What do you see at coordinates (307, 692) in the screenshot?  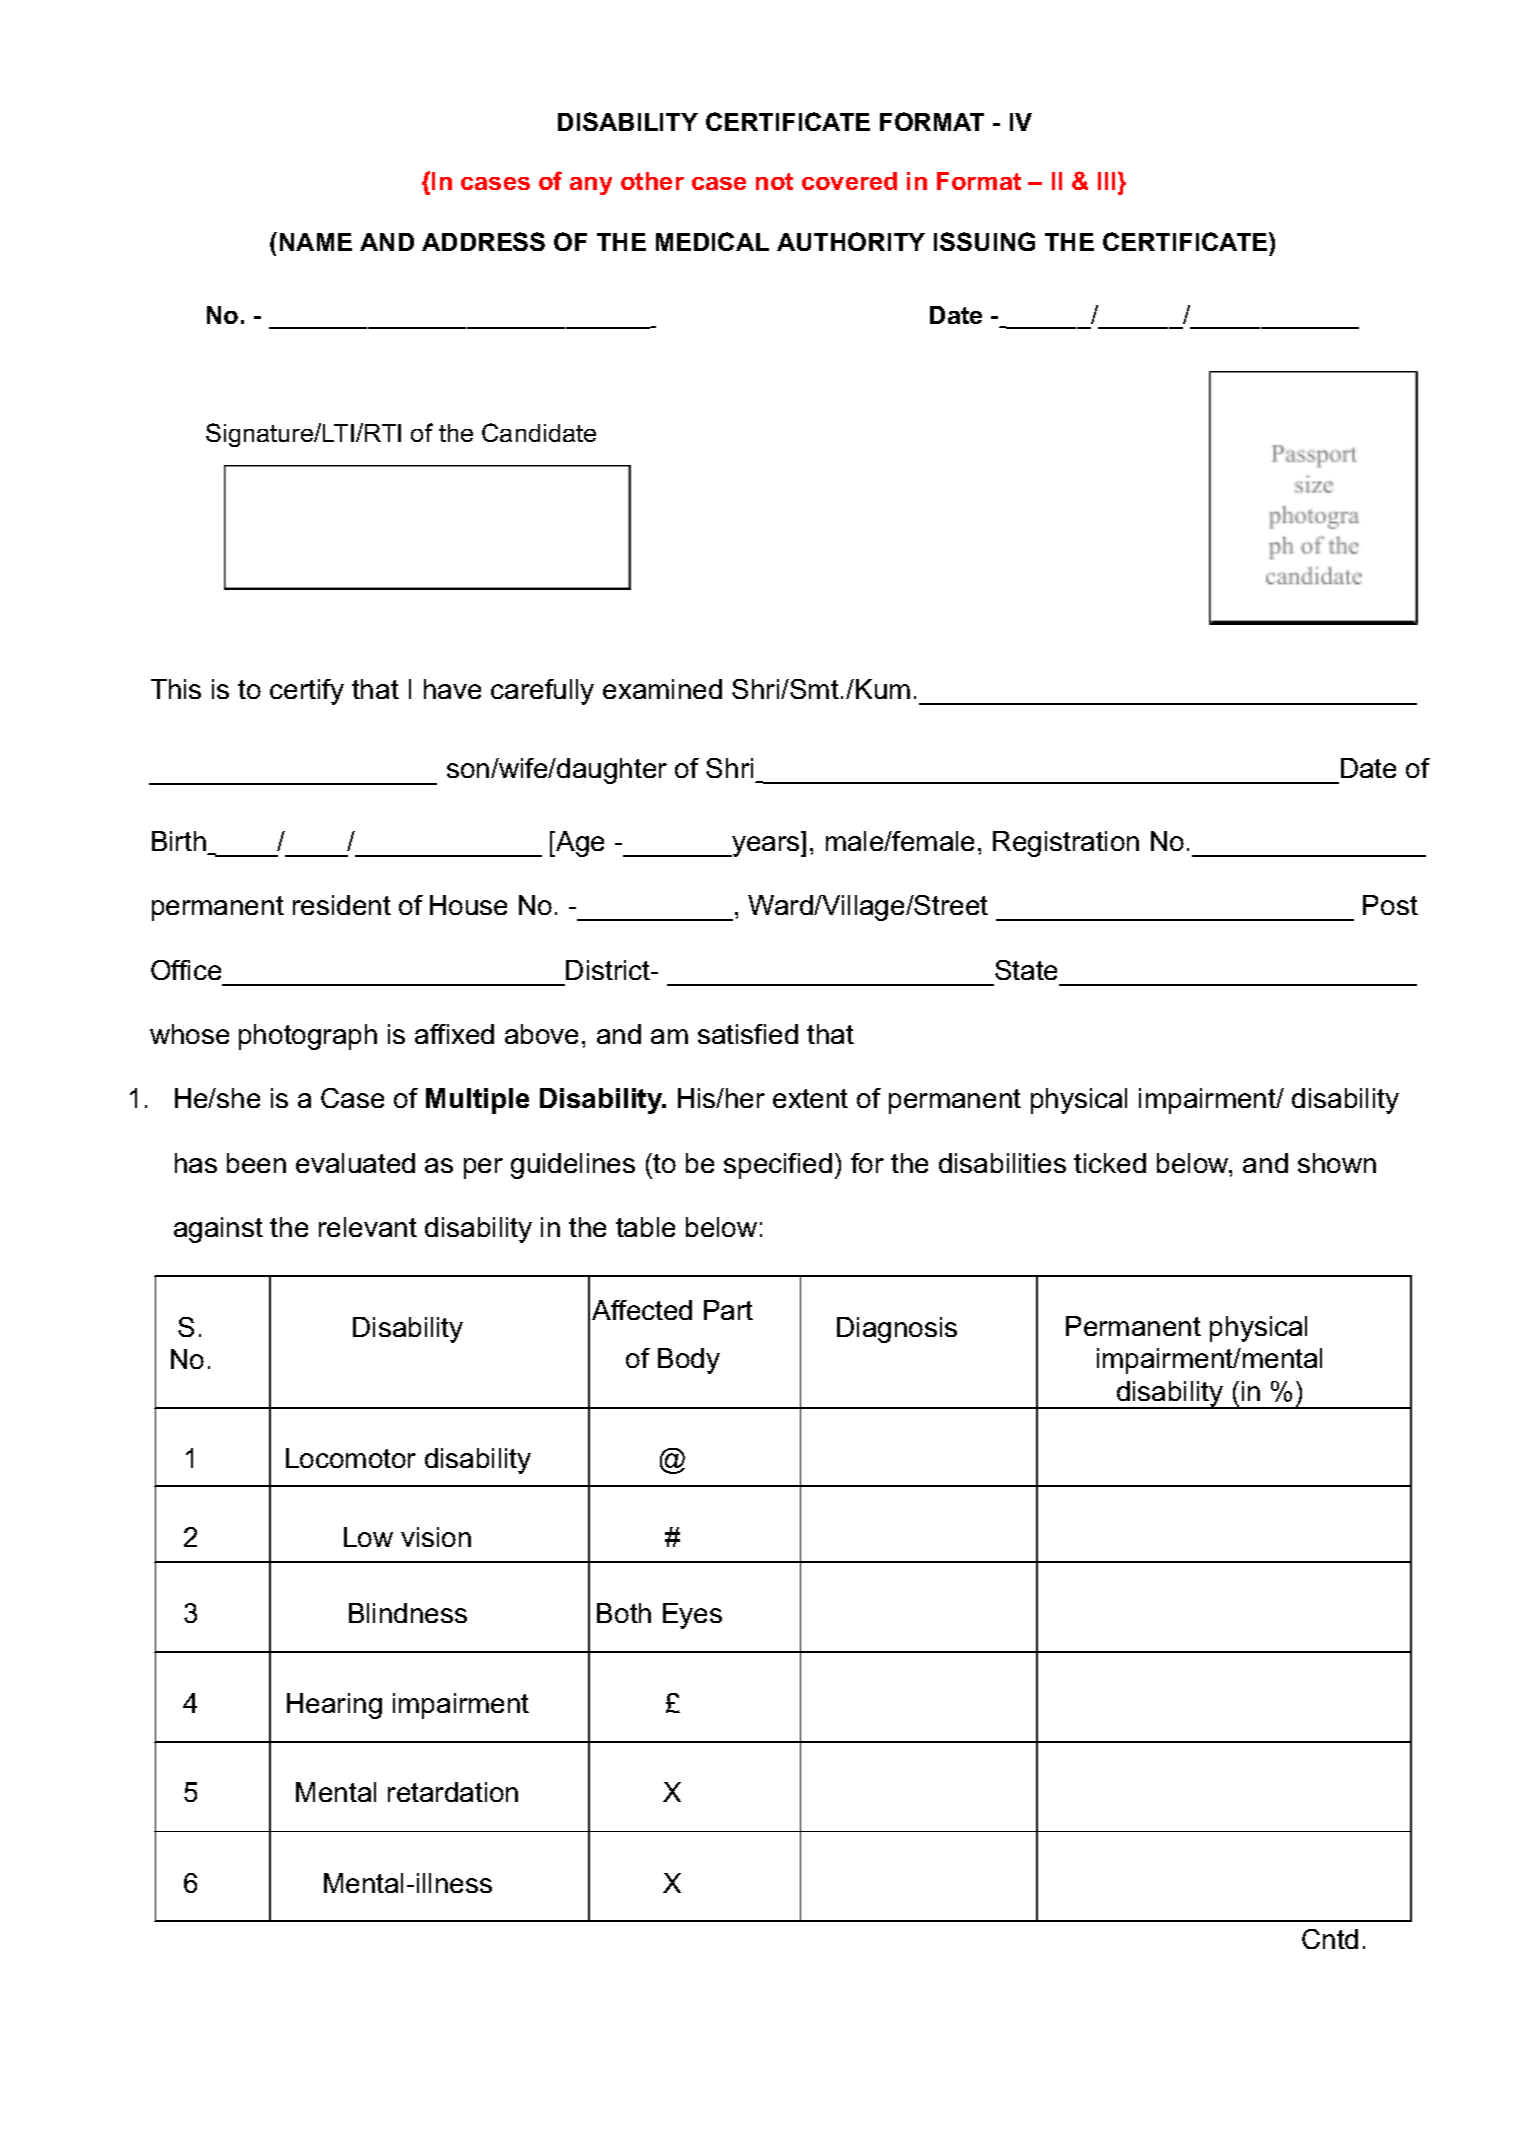 I see `certify` at bounding box center [307, 692].
